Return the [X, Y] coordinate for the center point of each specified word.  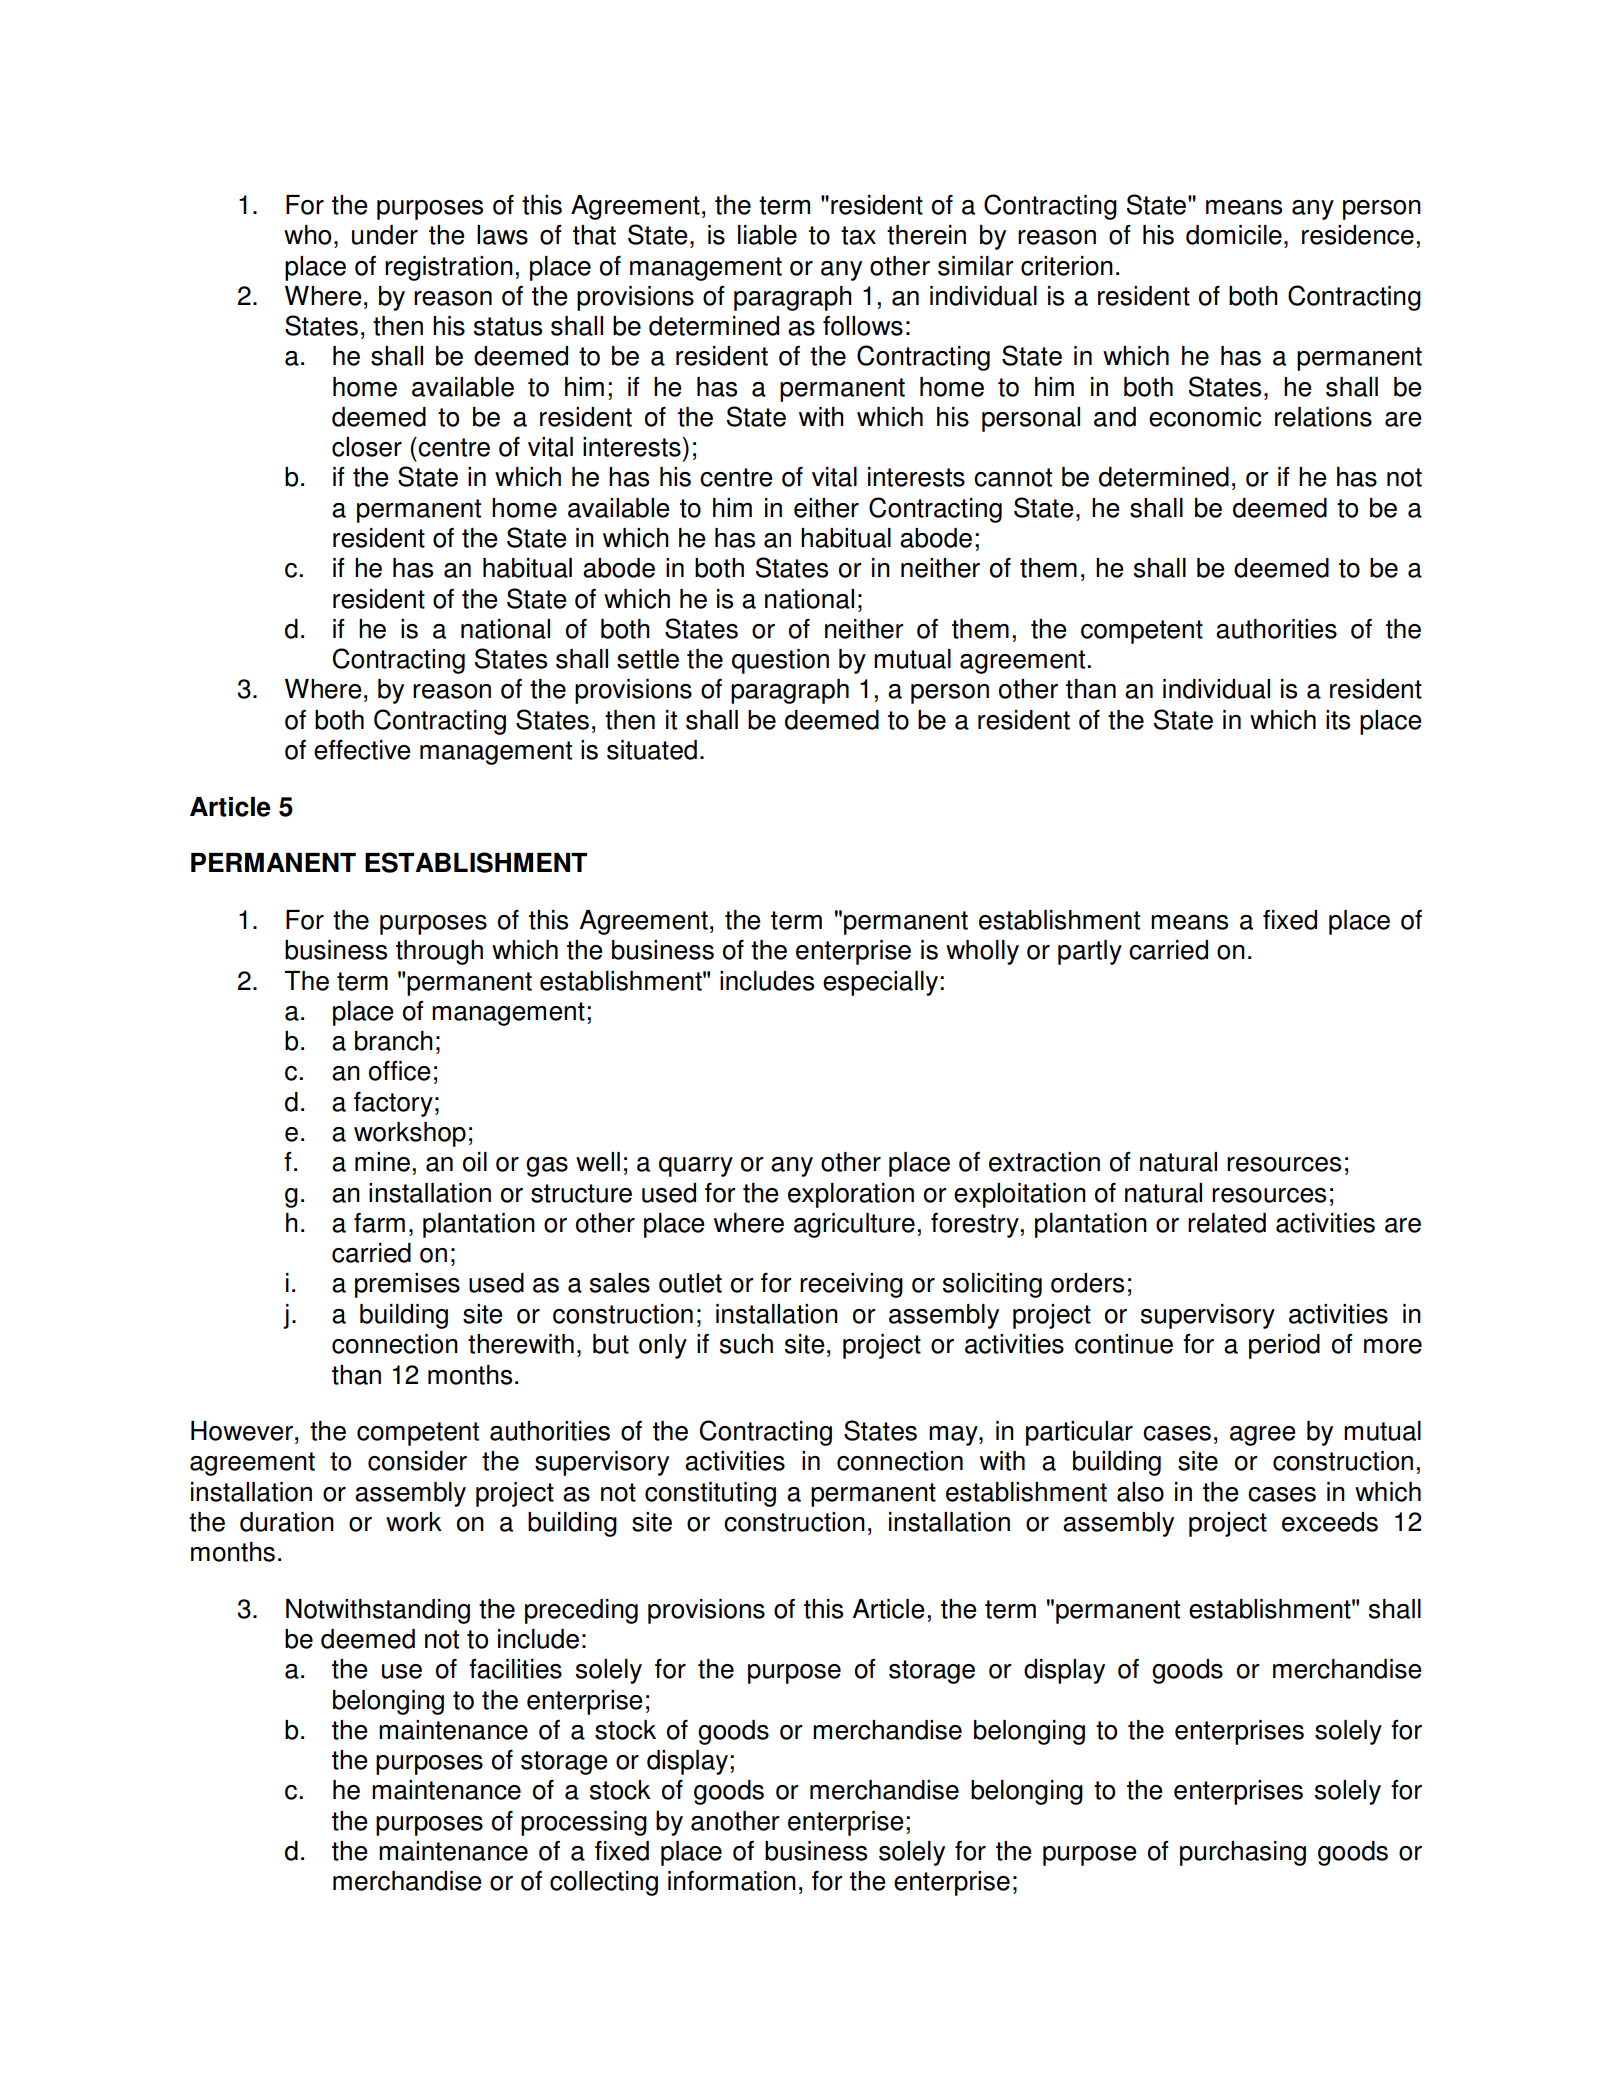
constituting [710, 1494]
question [780, 661]
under [385, 235]
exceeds [1330, 1522]
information [732, 1881]
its [1338, 720]
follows [863, 326]
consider [417, 1461]
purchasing [1243, 1853]
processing [584, 1823]
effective [362, 749]
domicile [1234, 235]
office [400, 1070]
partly [1090, 952]
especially [880, 983]
